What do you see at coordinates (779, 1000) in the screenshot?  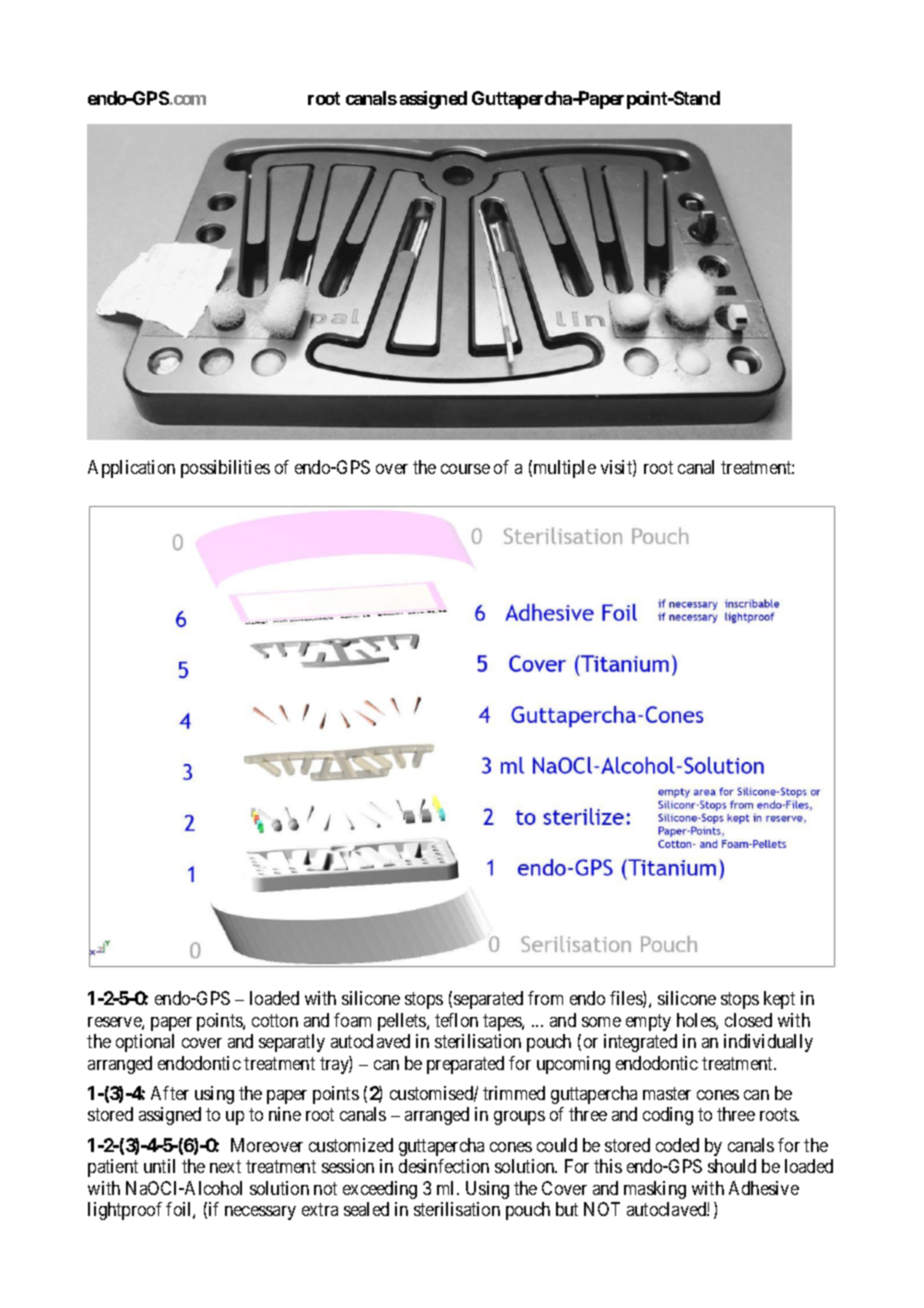 I see `kept` at bounding box center [779, 1000].
